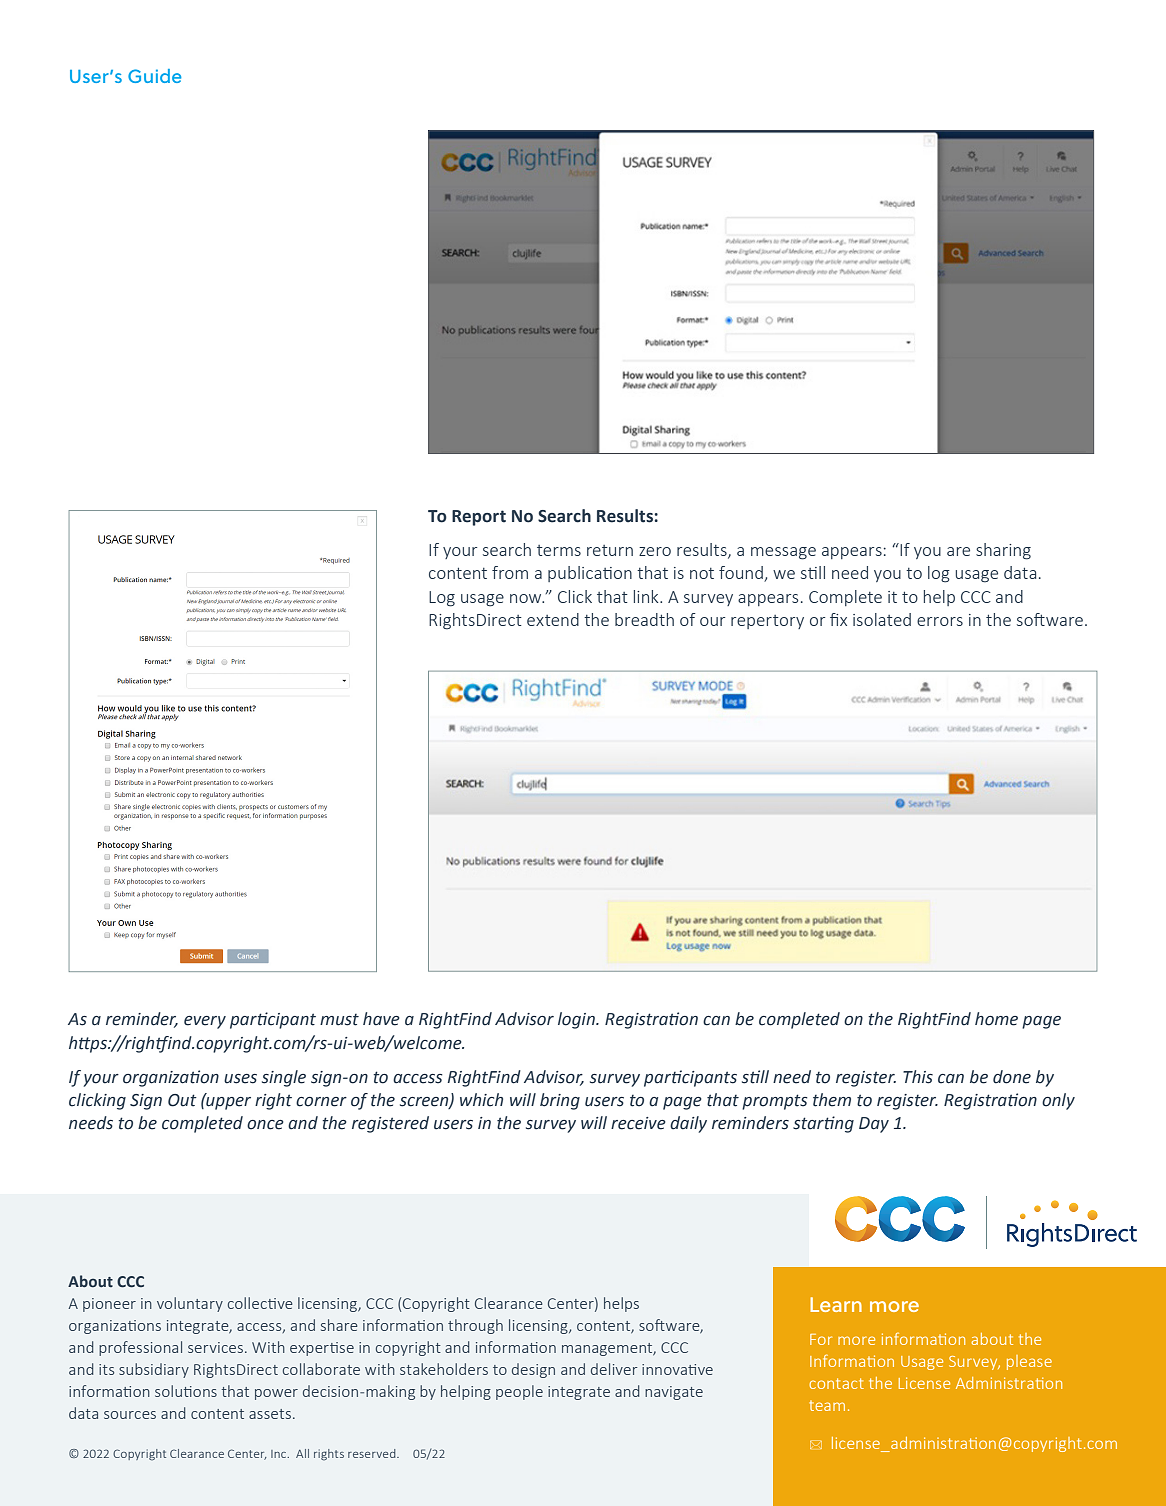 The width and height of the page is (1166, 1506). Describe the element at coordinates (614, 1369) in the page. I see `deliver` at that location.
